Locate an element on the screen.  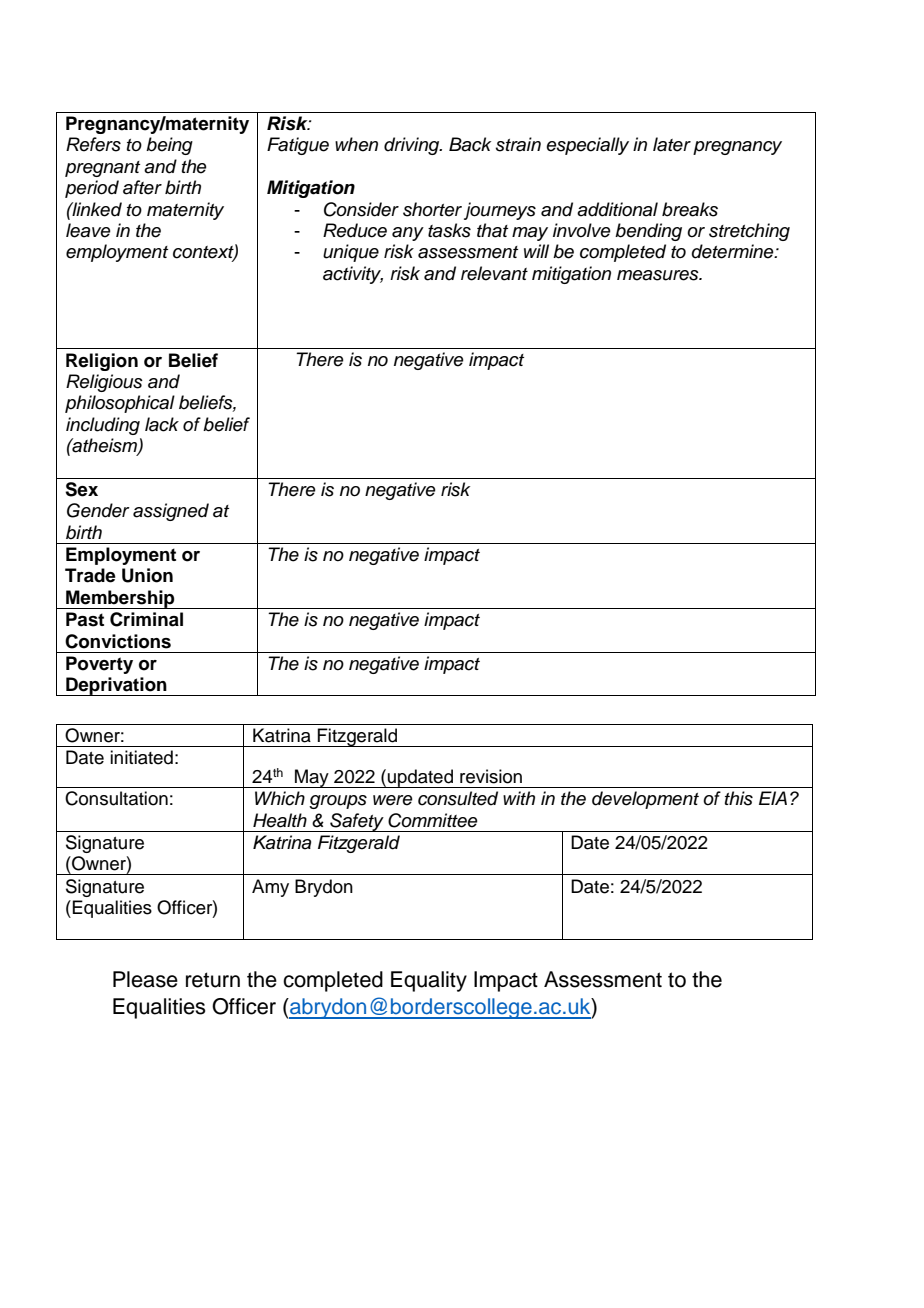
activity is located at coordinates (353, 275).
